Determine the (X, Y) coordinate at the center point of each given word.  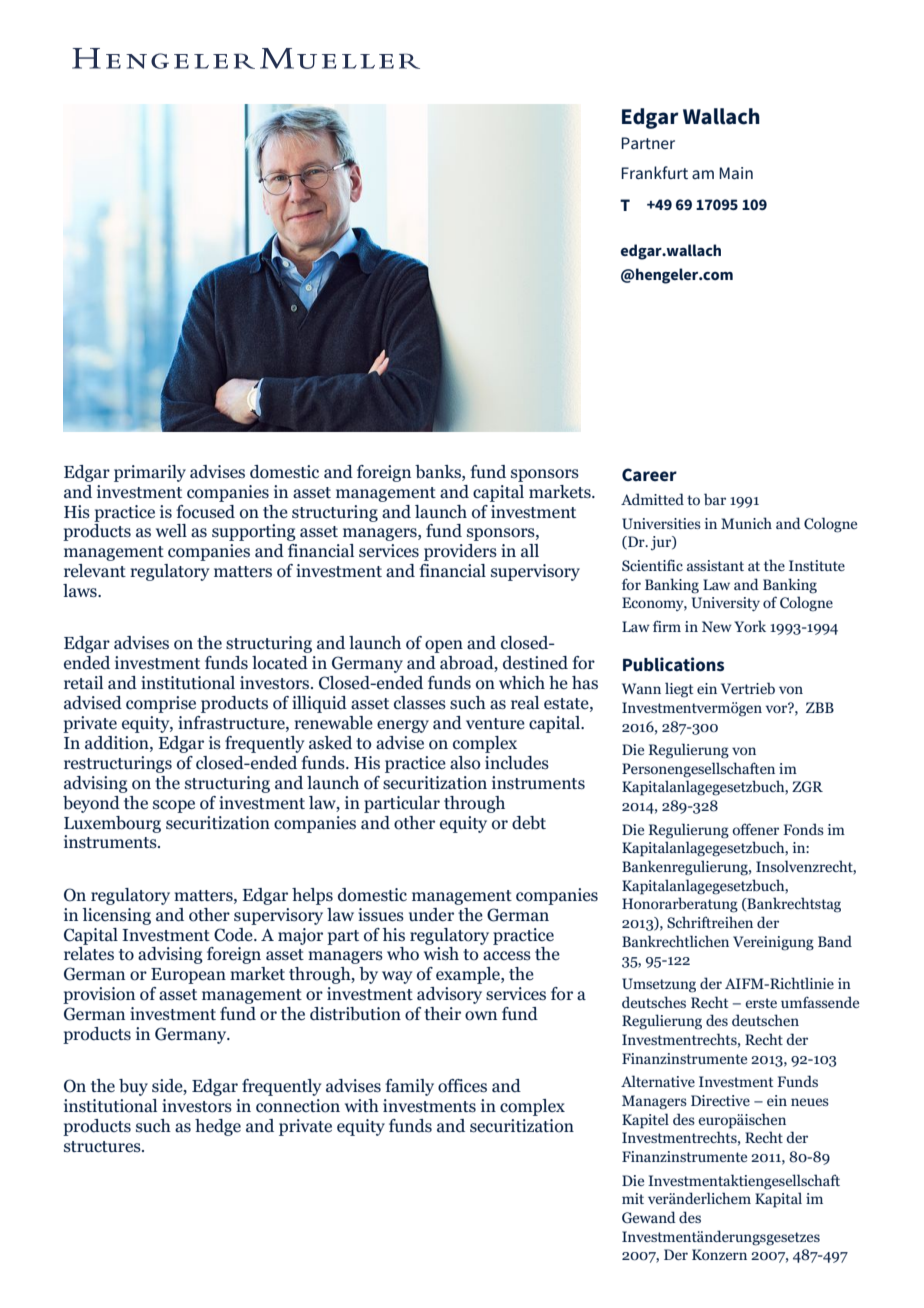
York (750, 626)
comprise (161, 704)
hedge (218, 1127)
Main (736, 173)
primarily (150, 473)
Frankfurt (654, 172)
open (444, 646)
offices (462, 1086)
